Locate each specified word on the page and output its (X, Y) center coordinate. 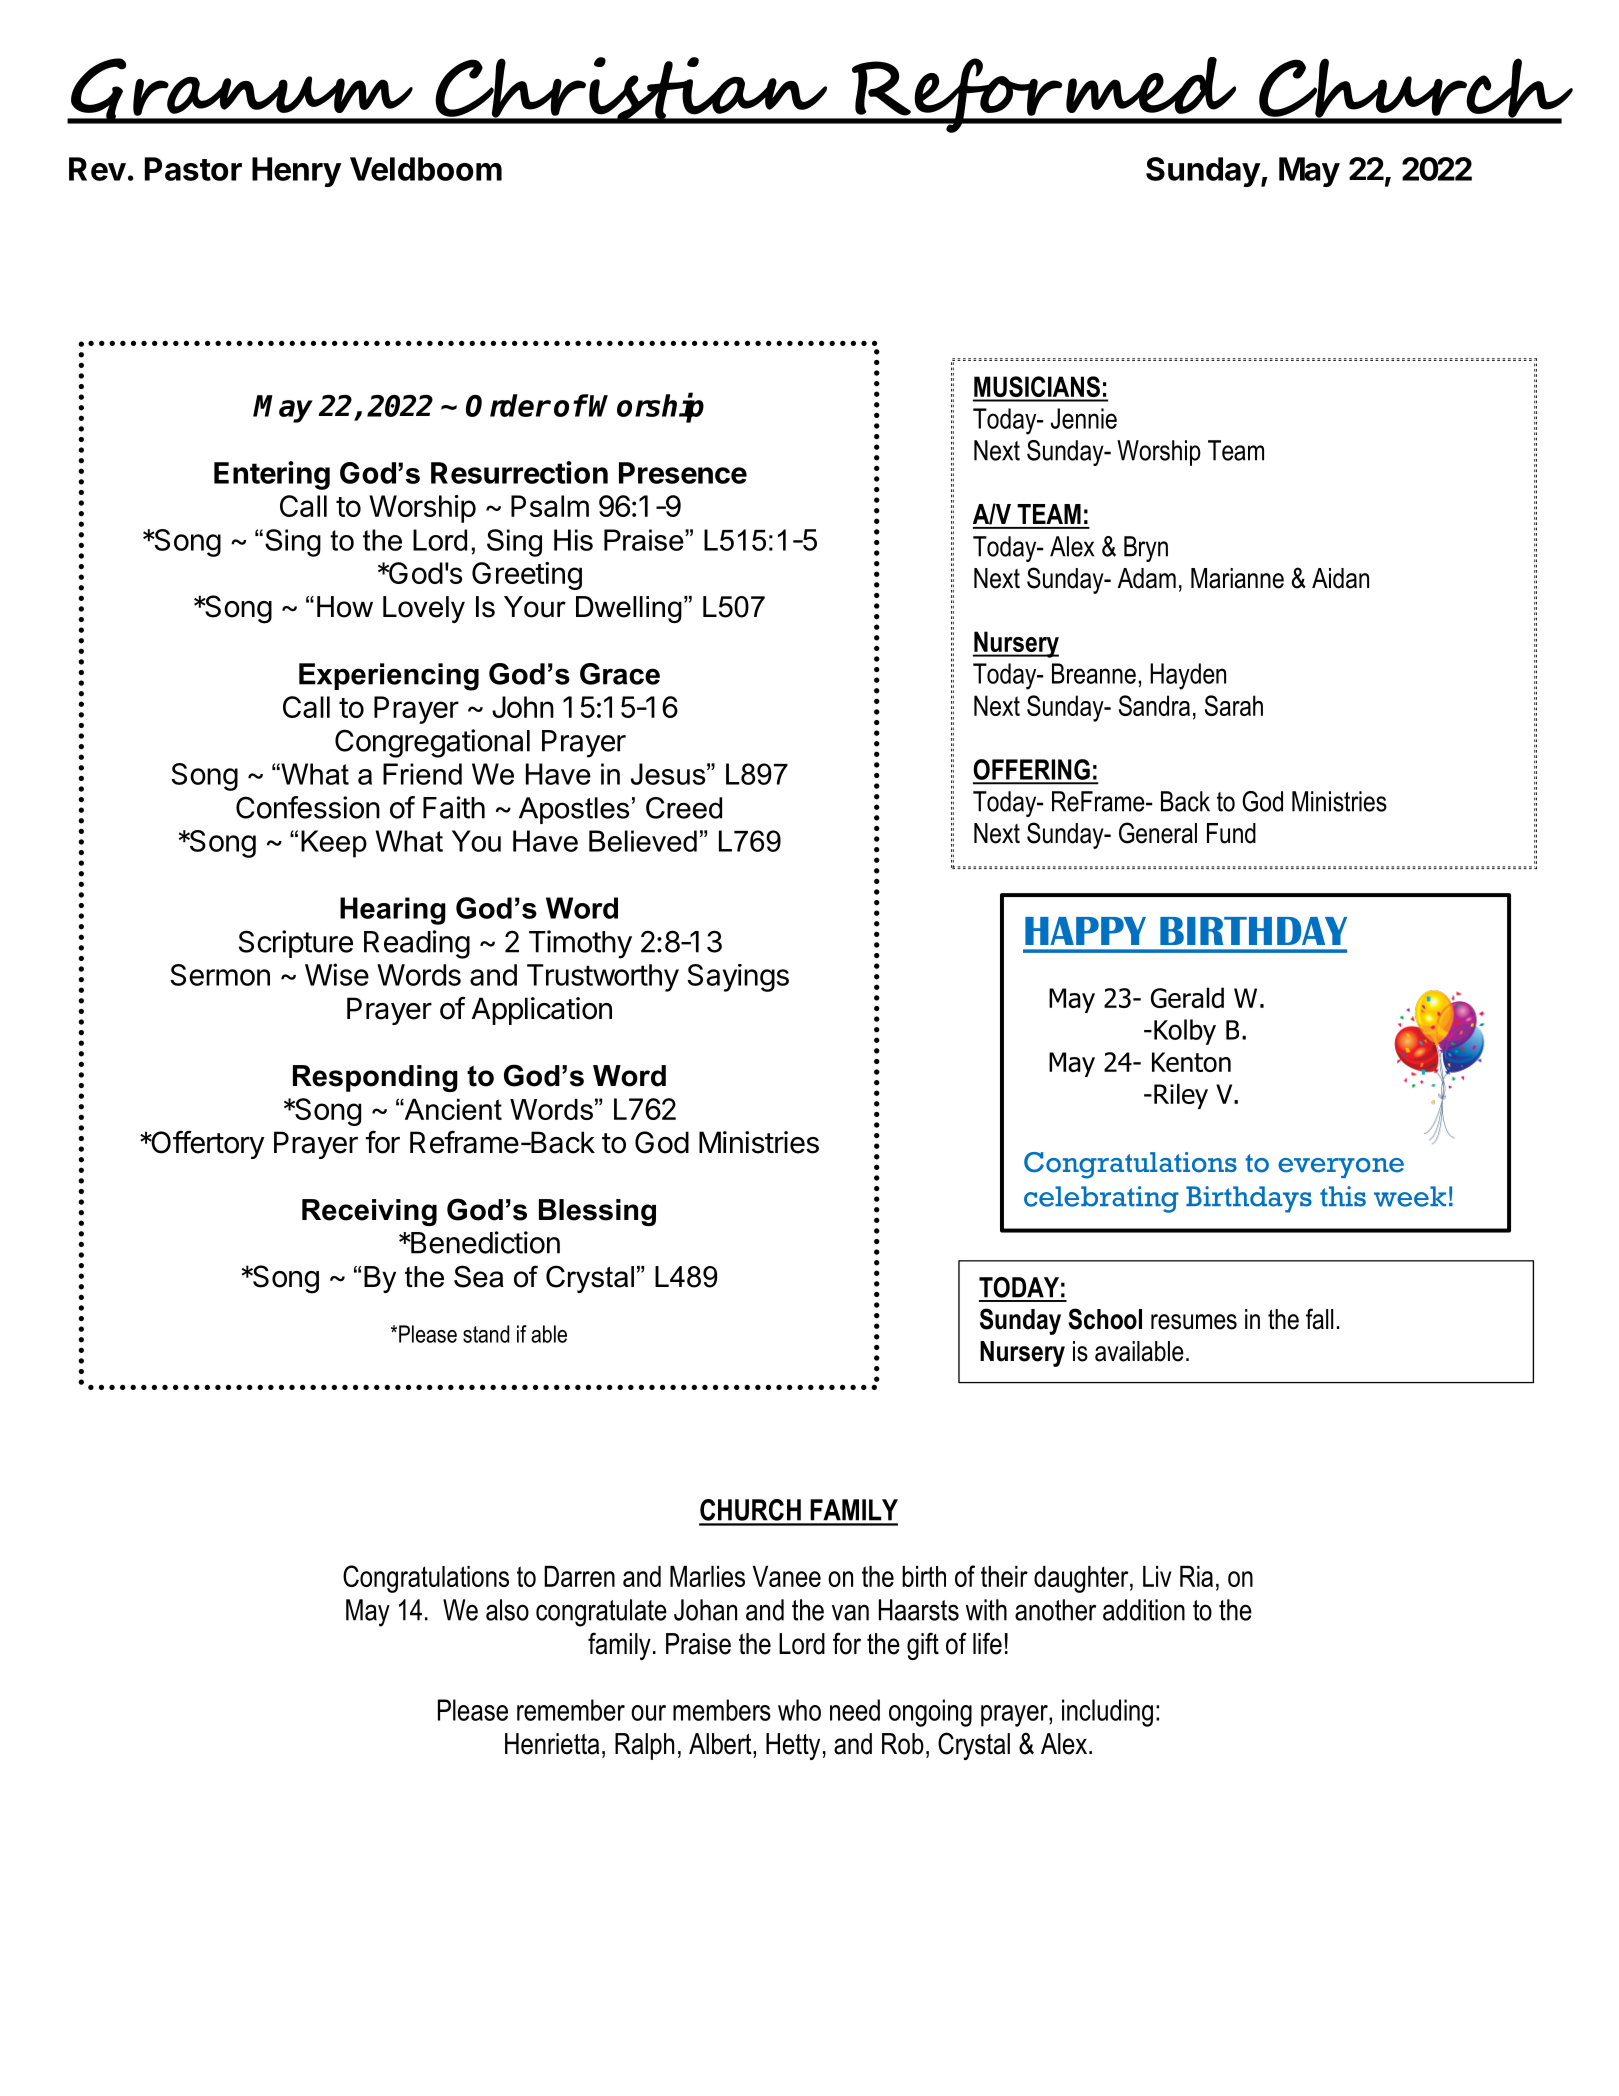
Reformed (1044, 95)
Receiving (369, 1212)
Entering (272, 475)
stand (486, 1334)
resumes (1194, 1322)
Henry (296, 172)
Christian (631, 90)
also (507, 1610)
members (722, 1710)
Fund (1231, 833)
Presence (683, 473)
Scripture (296, 944)
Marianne (1237, 578)
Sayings (738, 978)
